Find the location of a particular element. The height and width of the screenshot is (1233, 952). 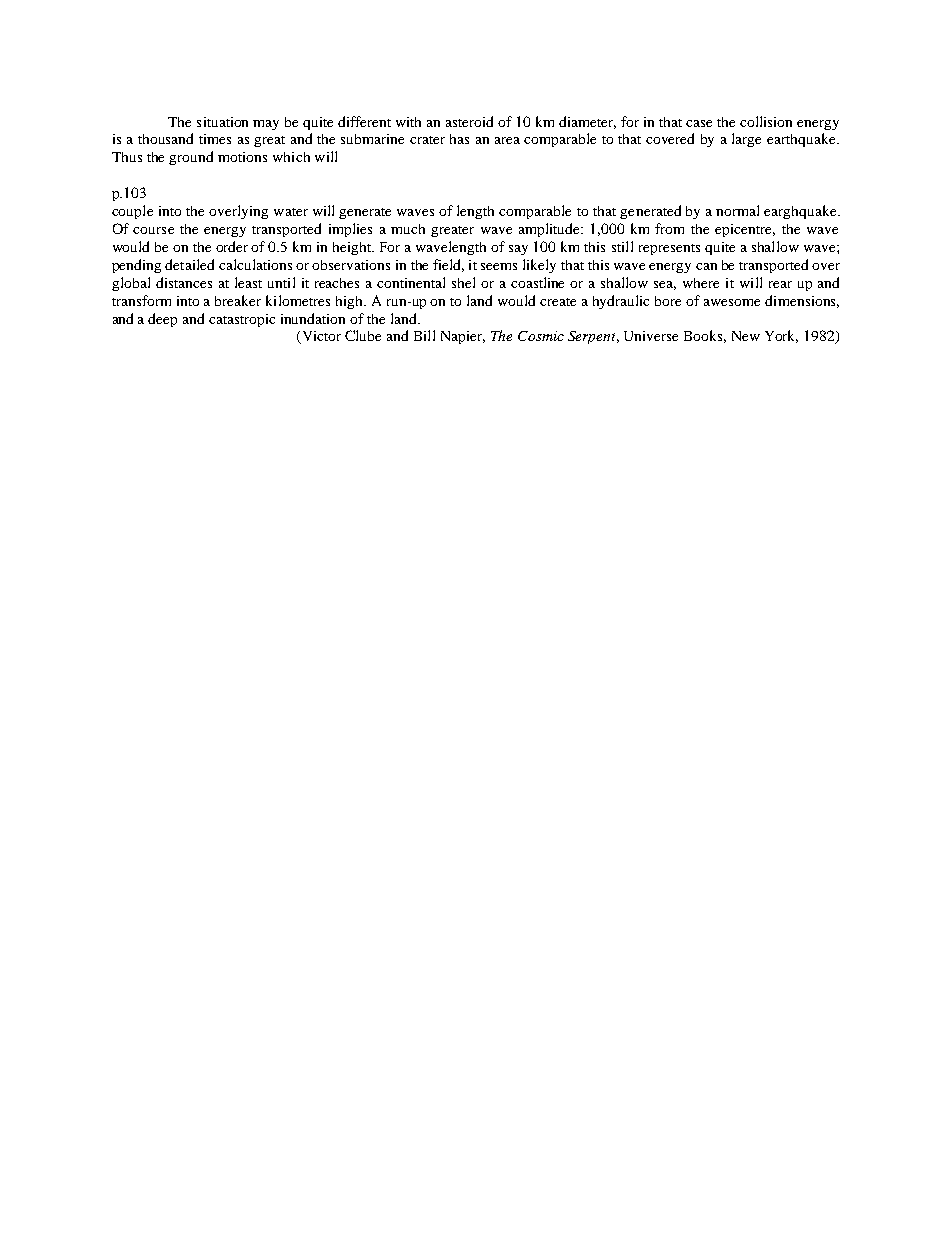

Napier is located at coordinates (463, 337).
